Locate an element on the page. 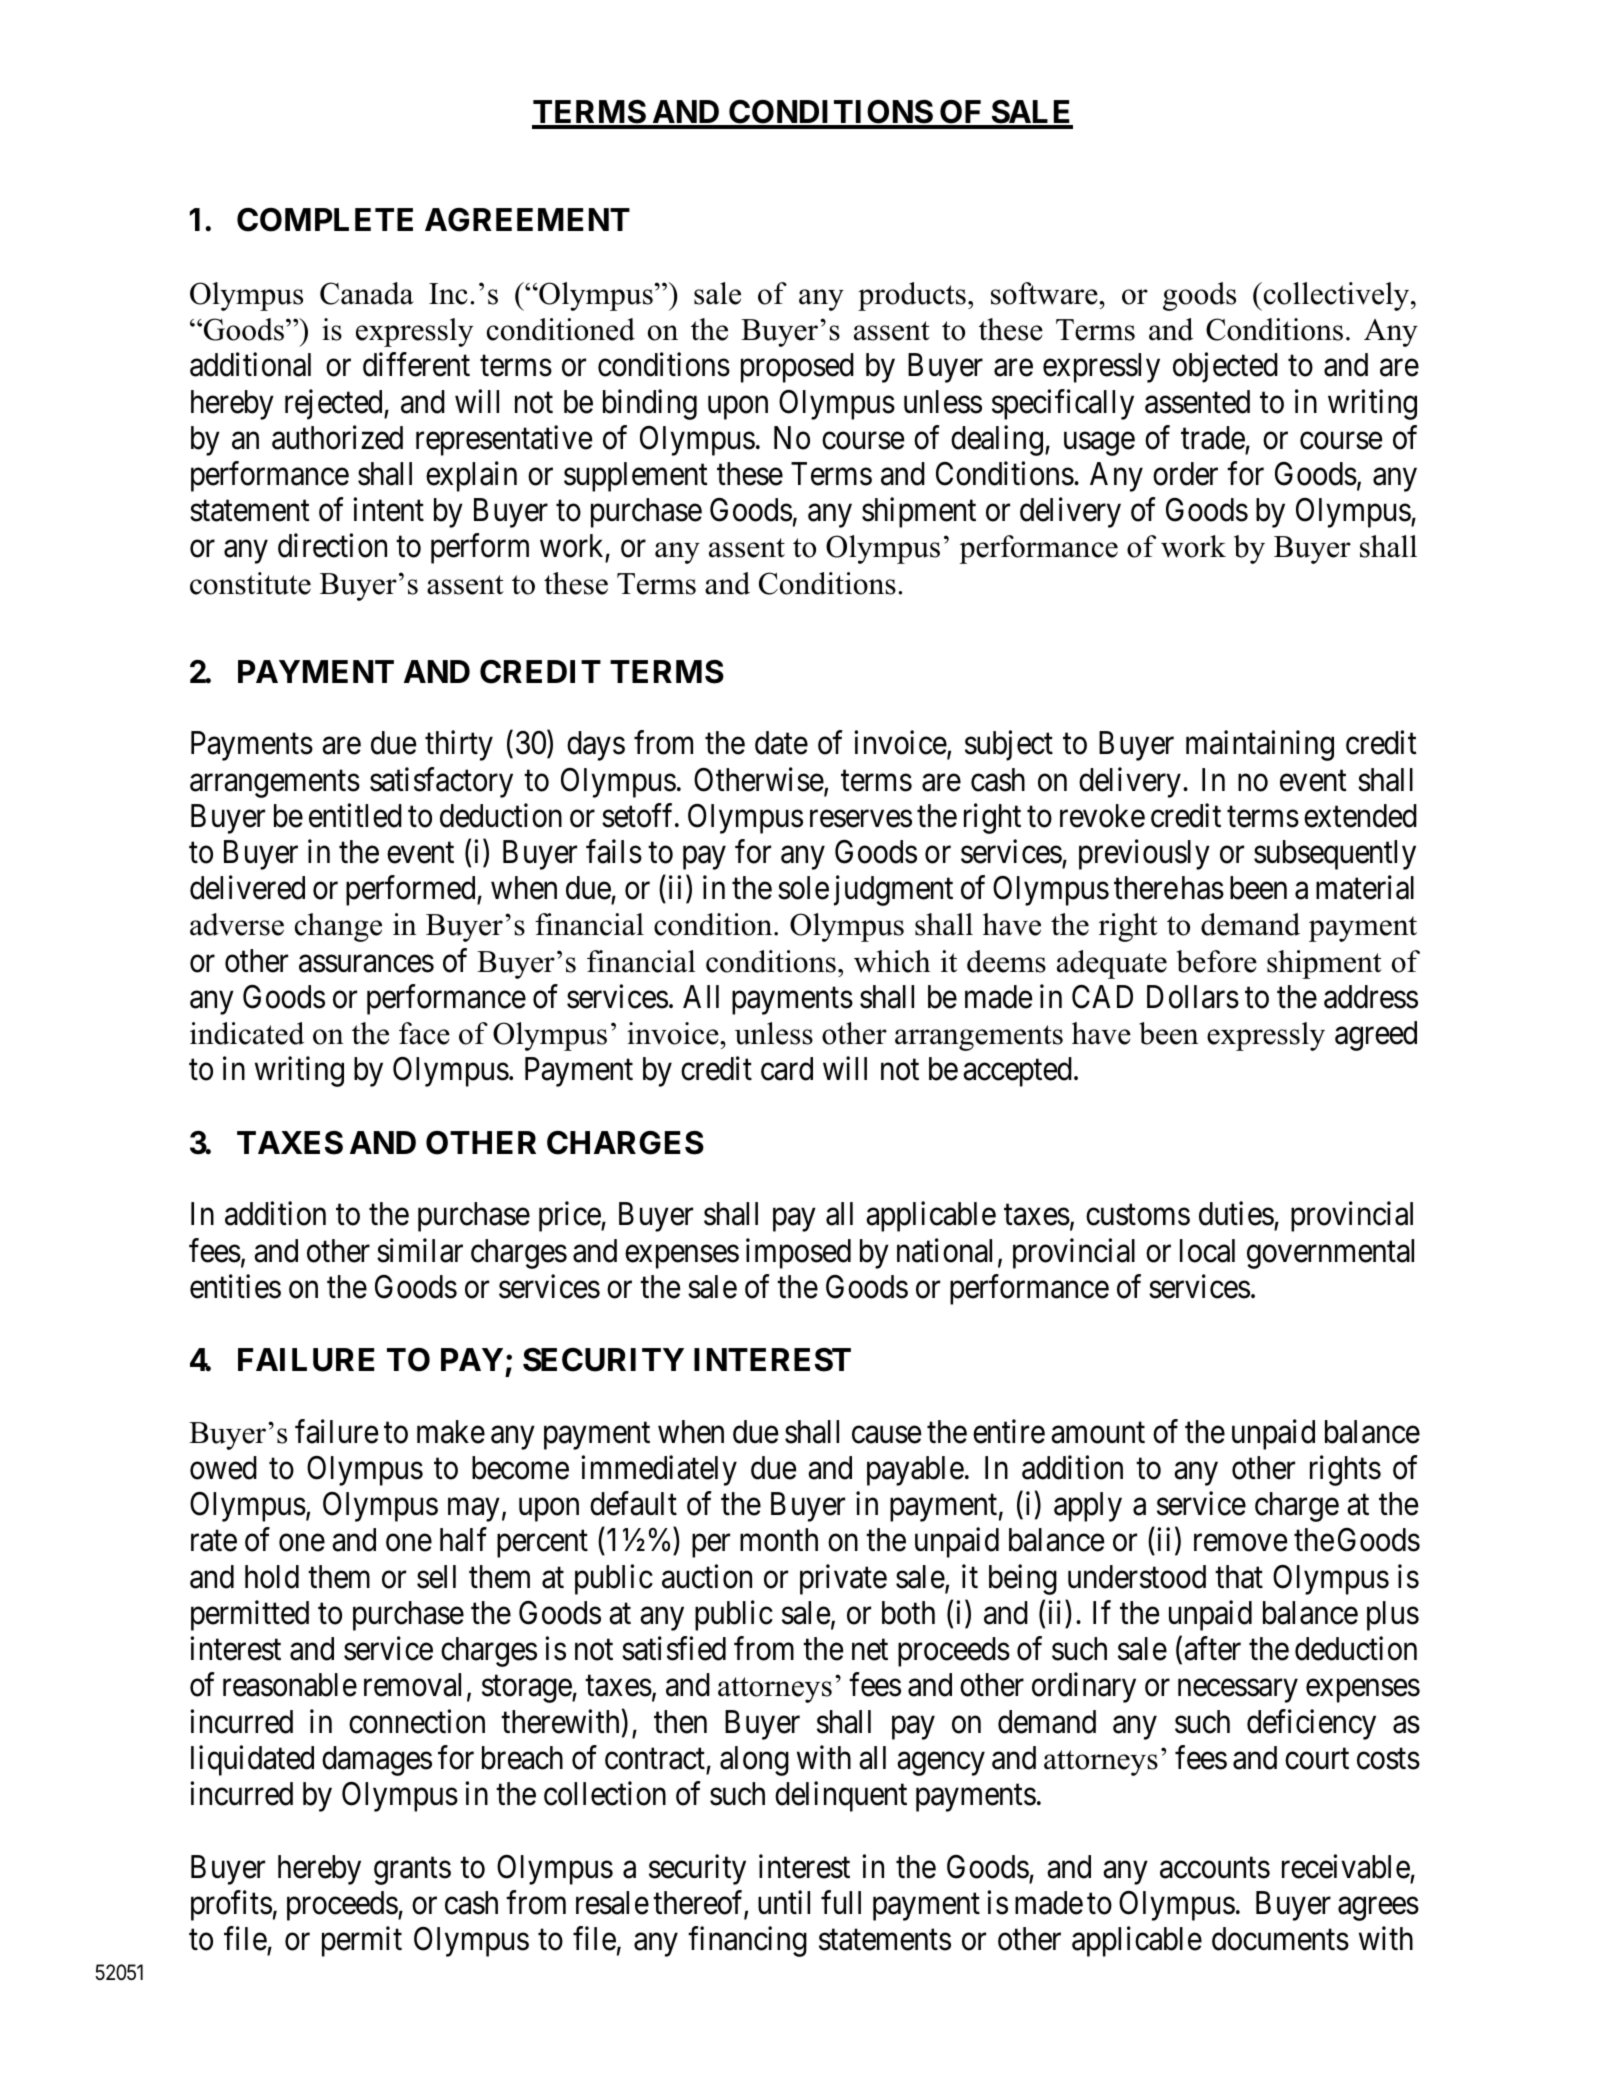 This document has height=2079, width=1606. local is located at coordinates (1207, 1251).
